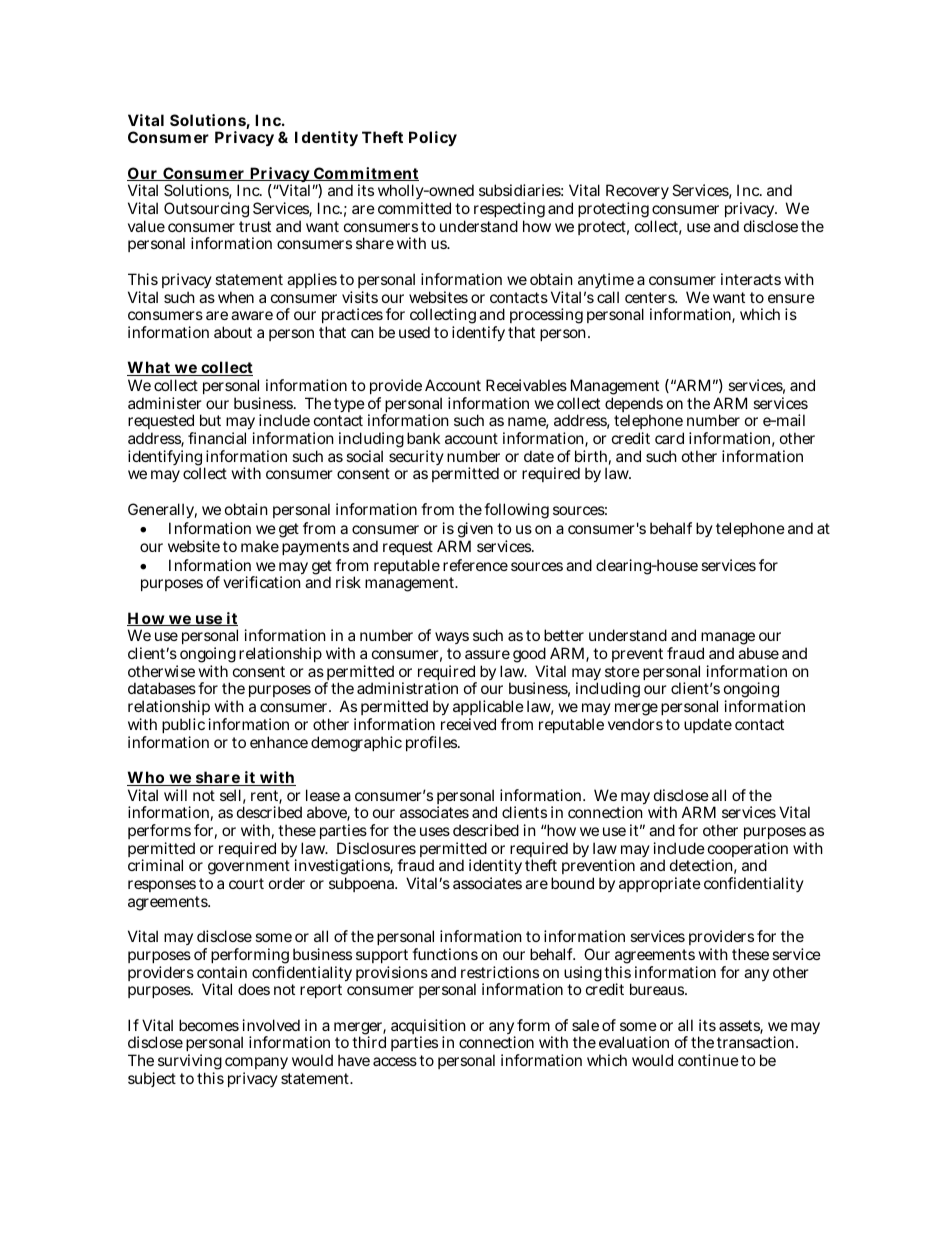 The height and width of the screenshot is (1233, 952). Describe the element at coordinates (637, 193) in the screenshot. I see `Recovery` at that location.
